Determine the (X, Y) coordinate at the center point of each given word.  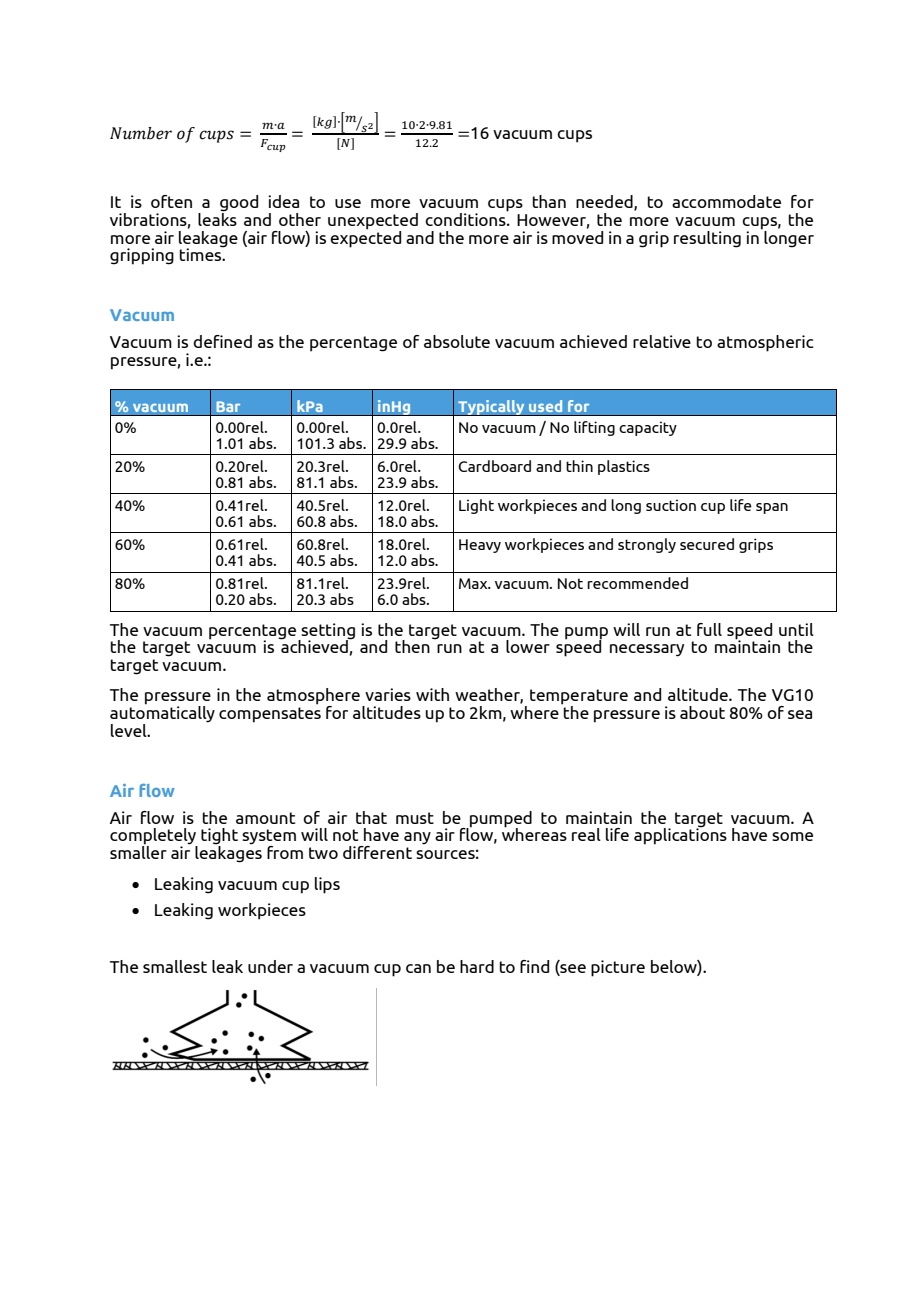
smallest (175, 966)
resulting (707, 239)
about (702, 712)
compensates (270, 715)
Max (474, 583)
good (239, 204)
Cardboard (494, 466)
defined (222, 341)
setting (327, 632)
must (415, 818)
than (549, 201)
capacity (648, 428)
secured (707, 544)
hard (477, 966)
